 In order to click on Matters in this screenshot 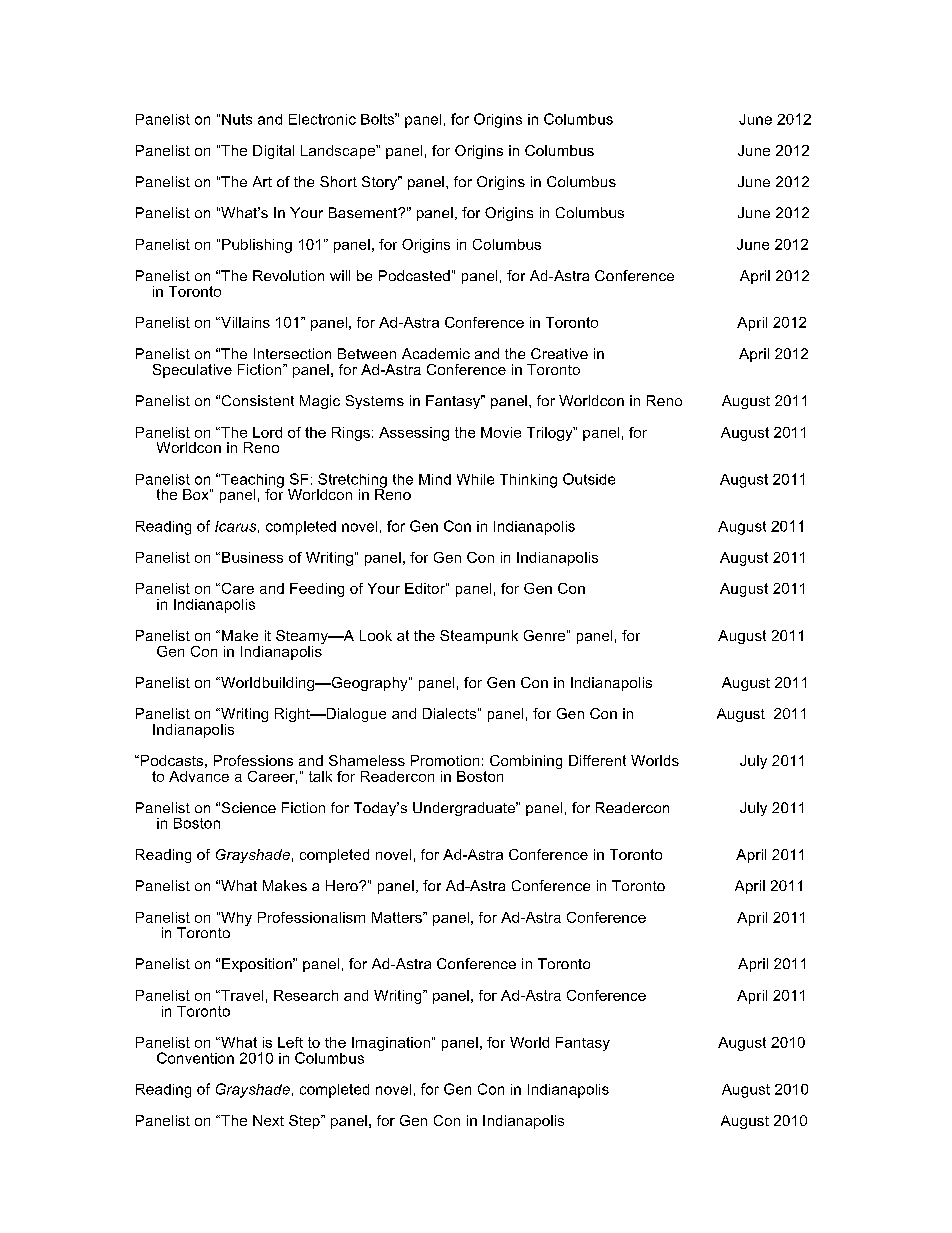, I will do `click(398, 917)`.
